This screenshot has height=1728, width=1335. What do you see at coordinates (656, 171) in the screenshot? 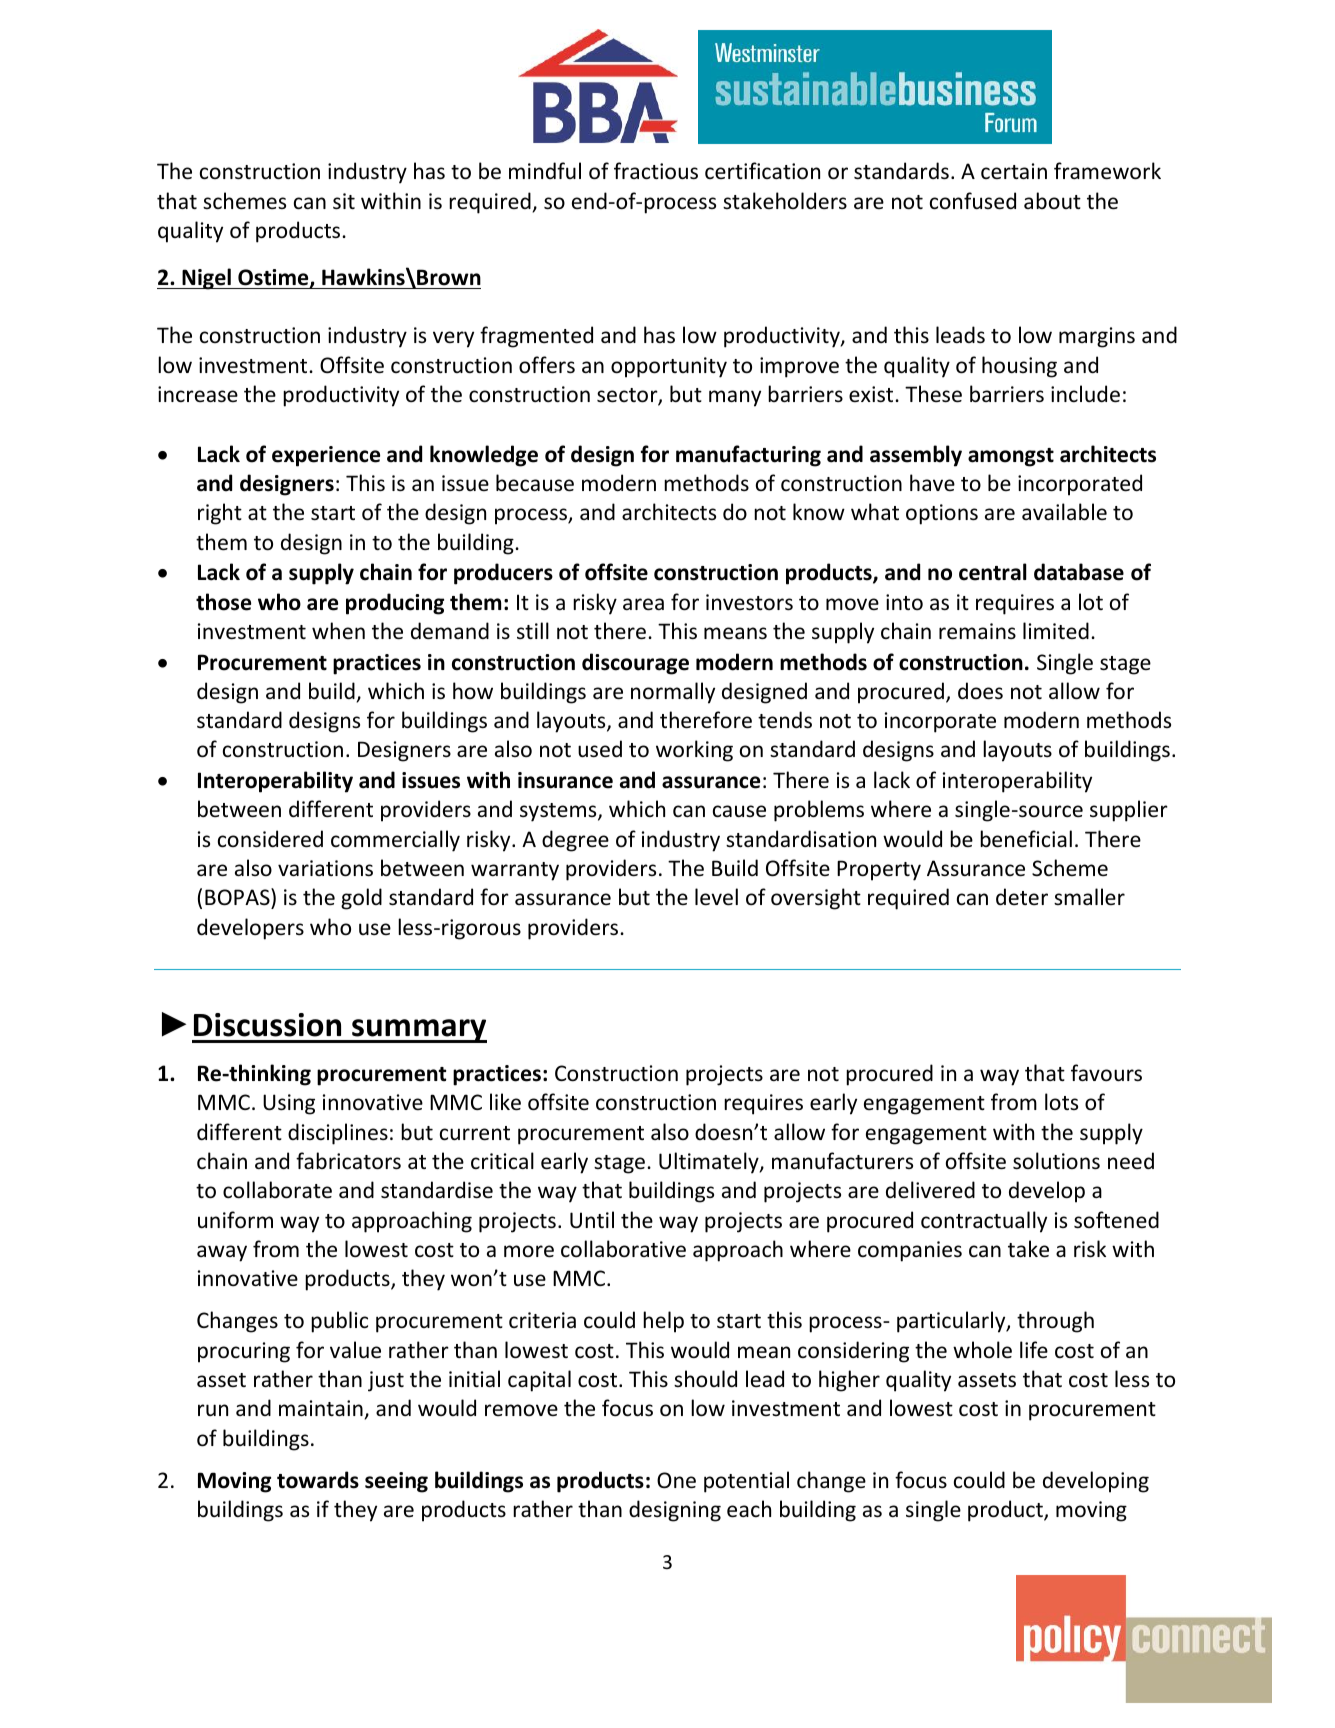
I see `fractious` at bounding box center [656, 171].
